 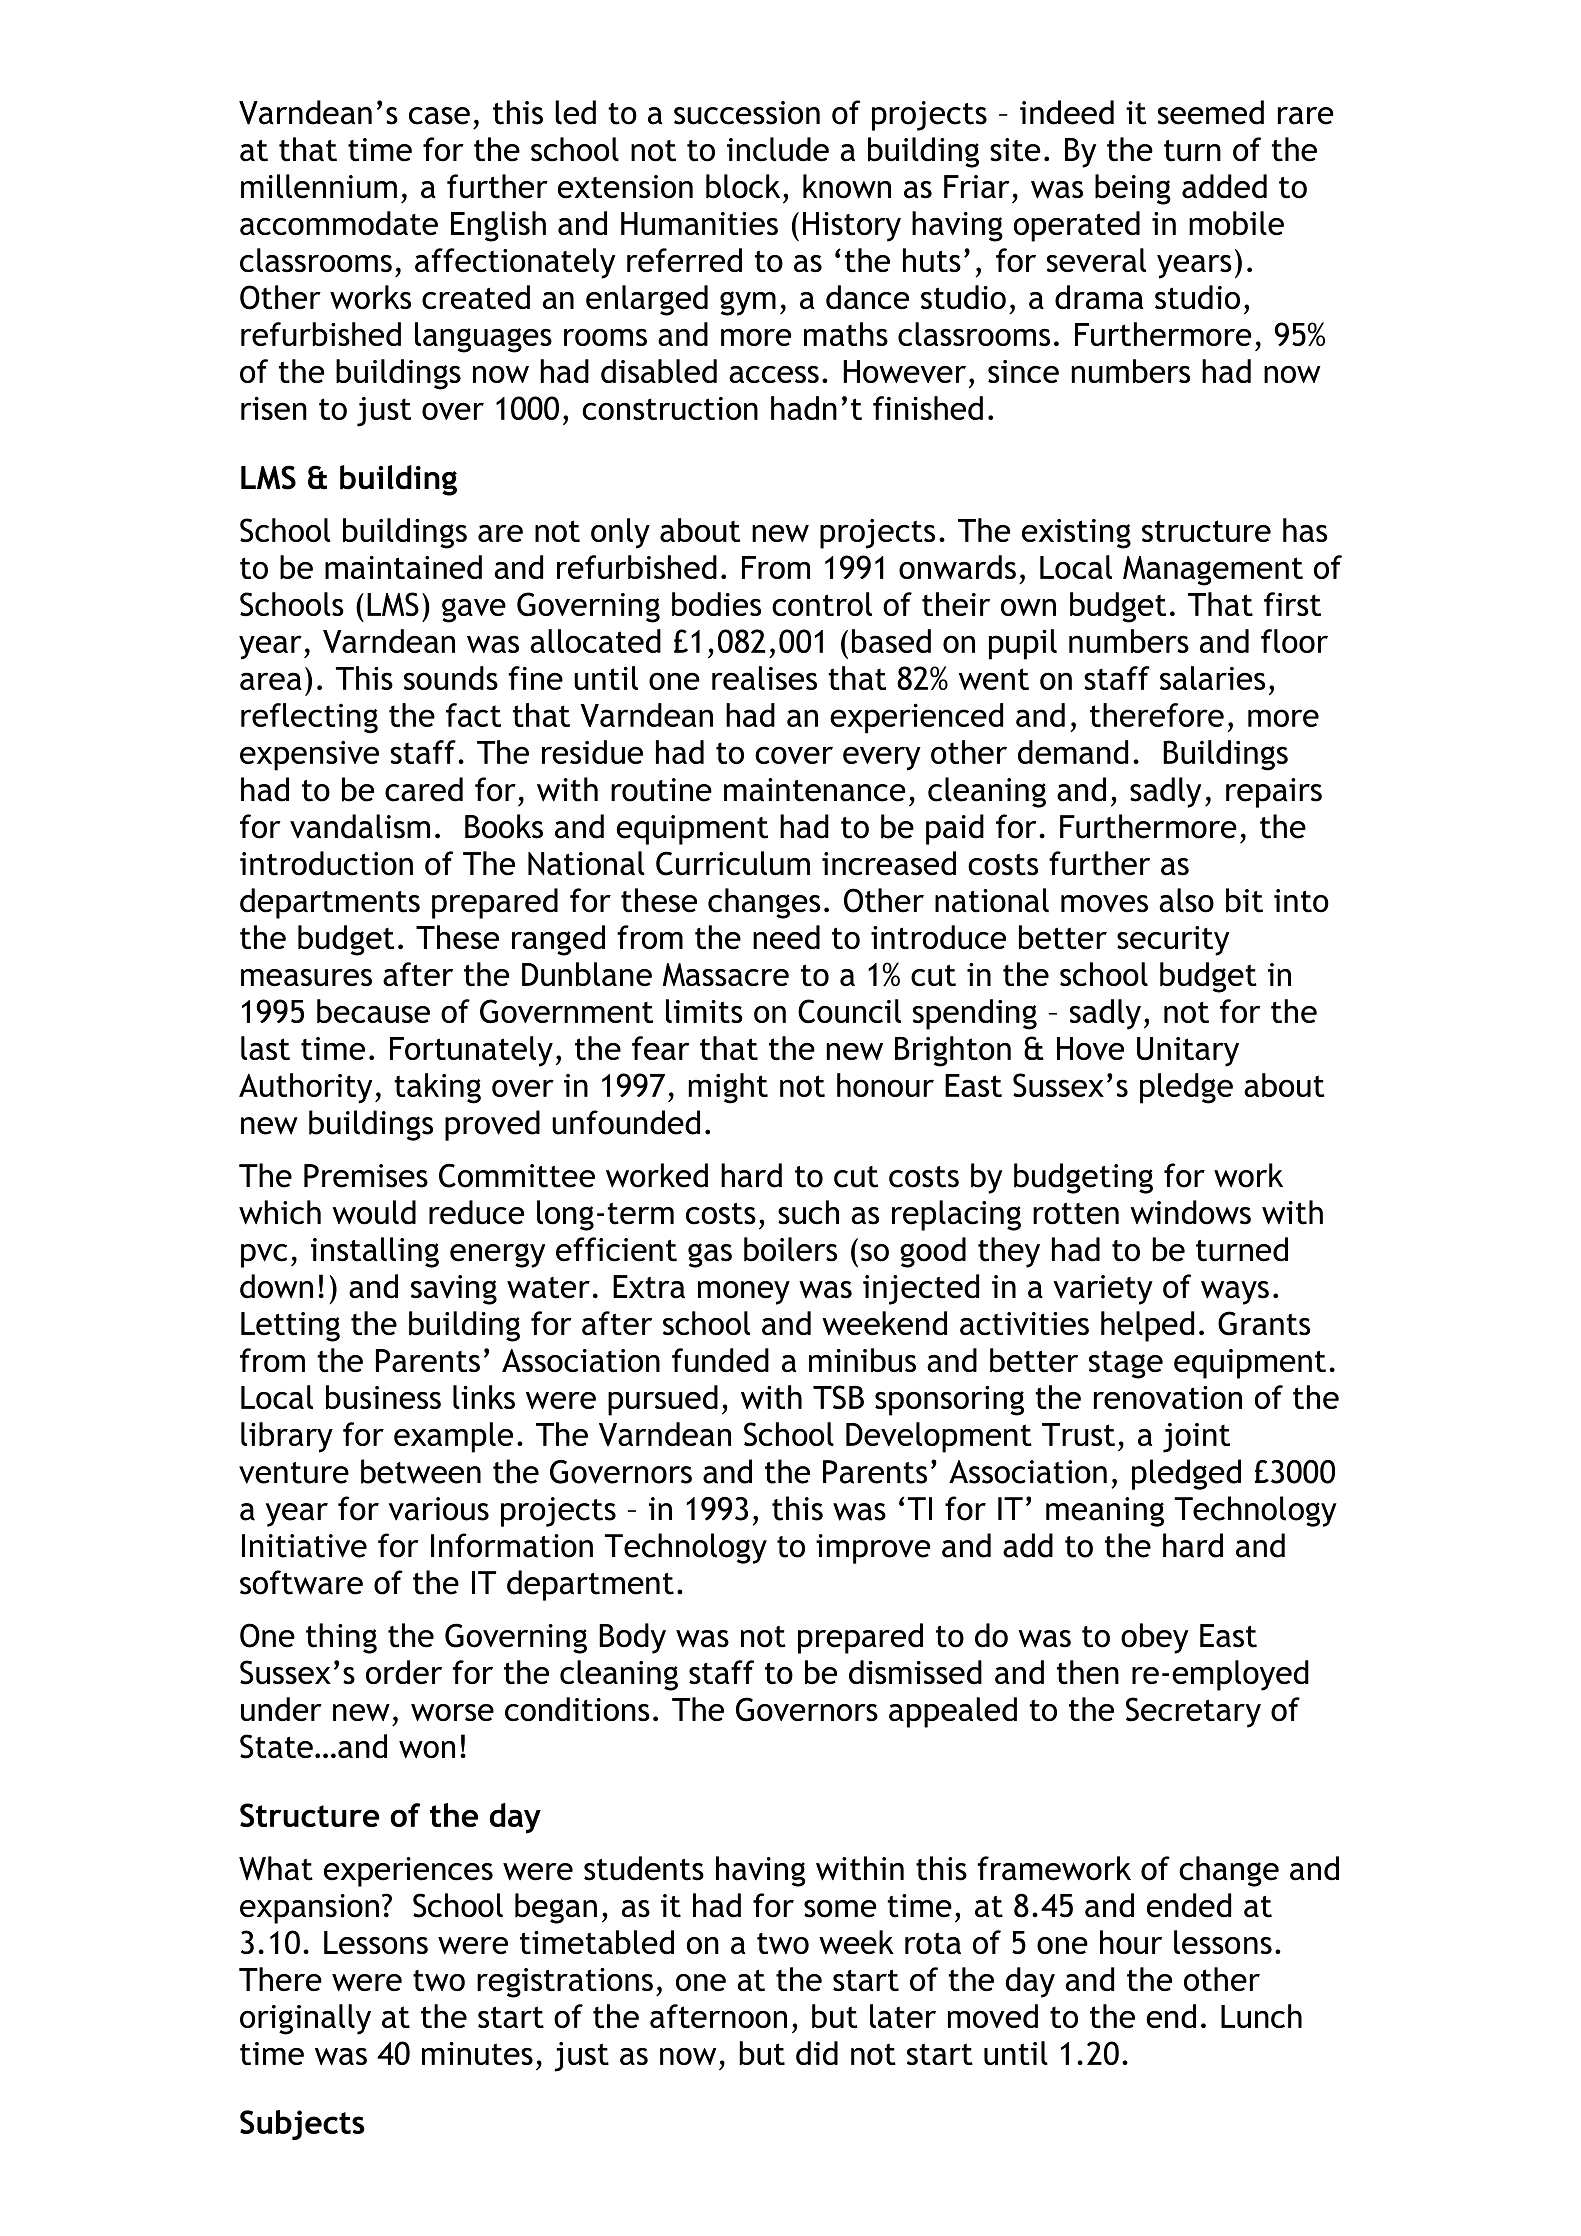 I want to click on repairs, so click(x=1274, y=793).
